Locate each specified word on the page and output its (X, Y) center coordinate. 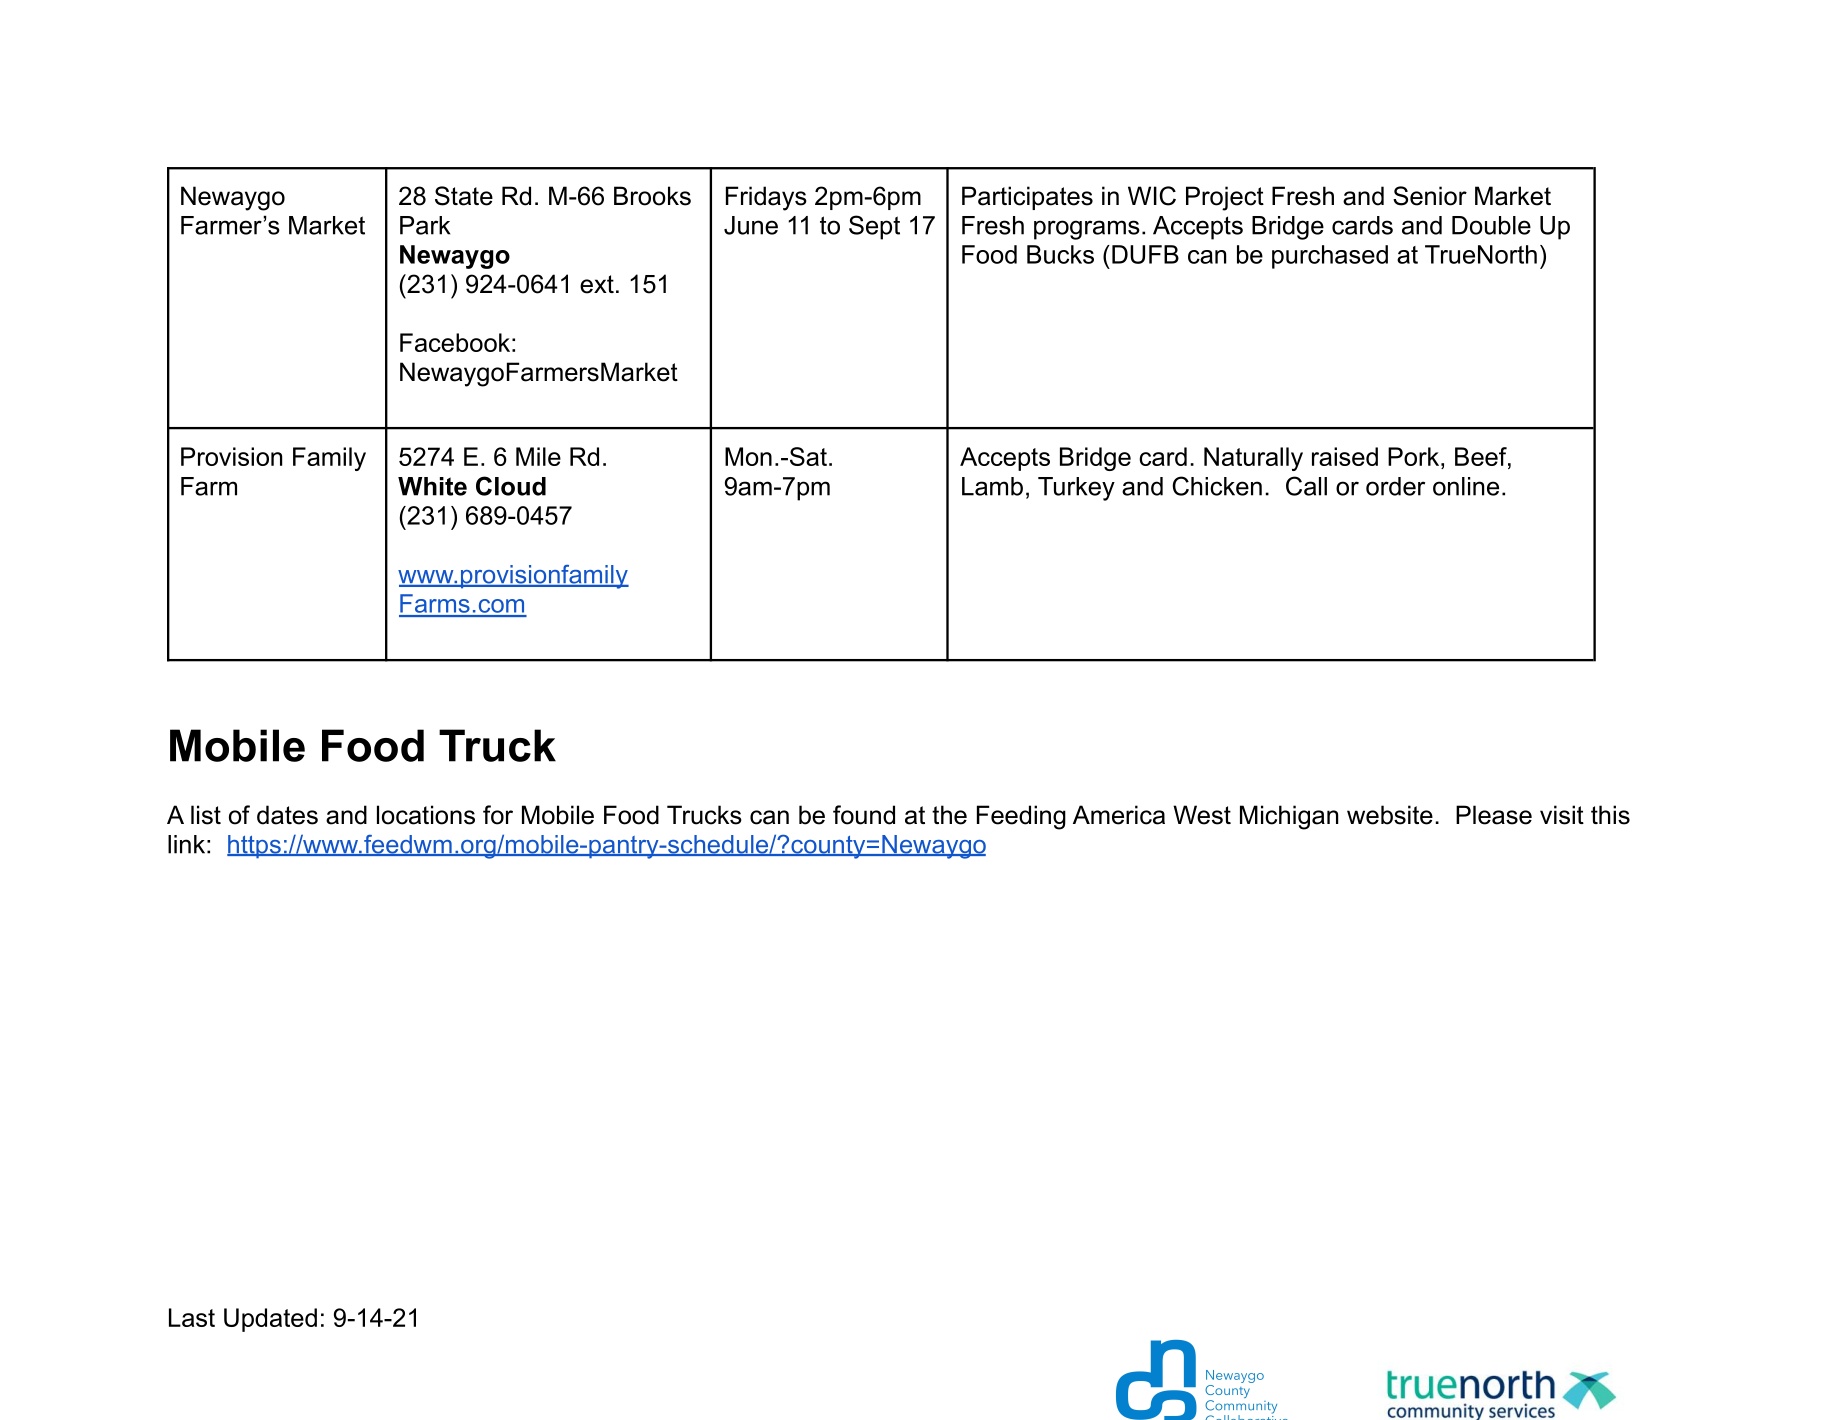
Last (192, 1317)
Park (425, 225)
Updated (270, 1320)
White (432, 486)
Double (1491, 225)
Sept (874, 227)
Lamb (992, 486)
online (1466, 486)
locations (426, 815)
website (1390, 815)
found (864, 815)
